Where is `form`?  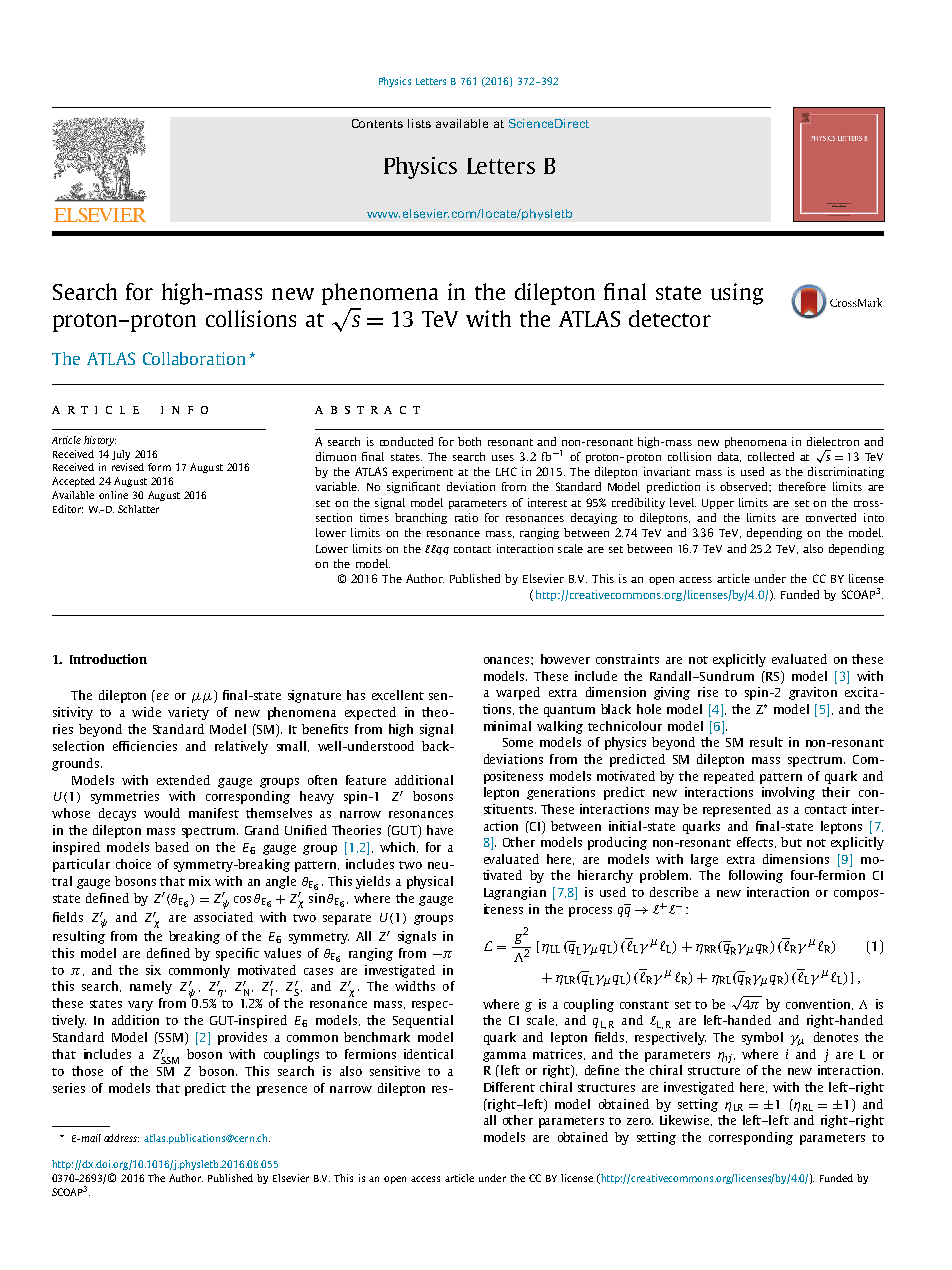
form is located at coordinates (159, 467).
